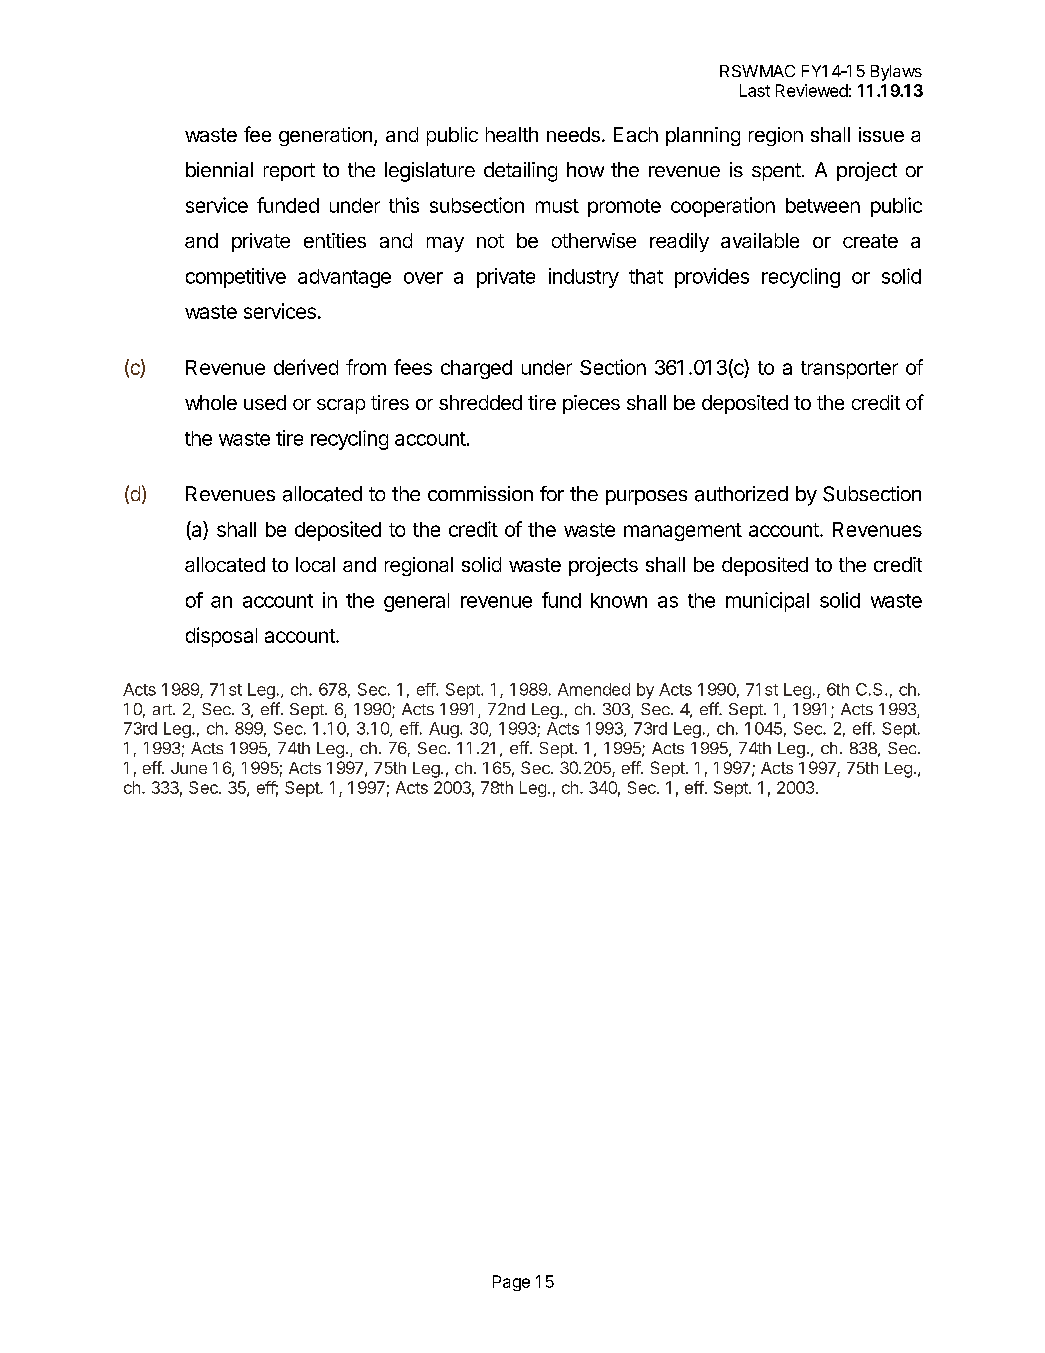 The image size is (1045, 1353). What do you see at coordinates (755, 90) in the screenshot?
I see `Last` at bounding box center [755, 90].
